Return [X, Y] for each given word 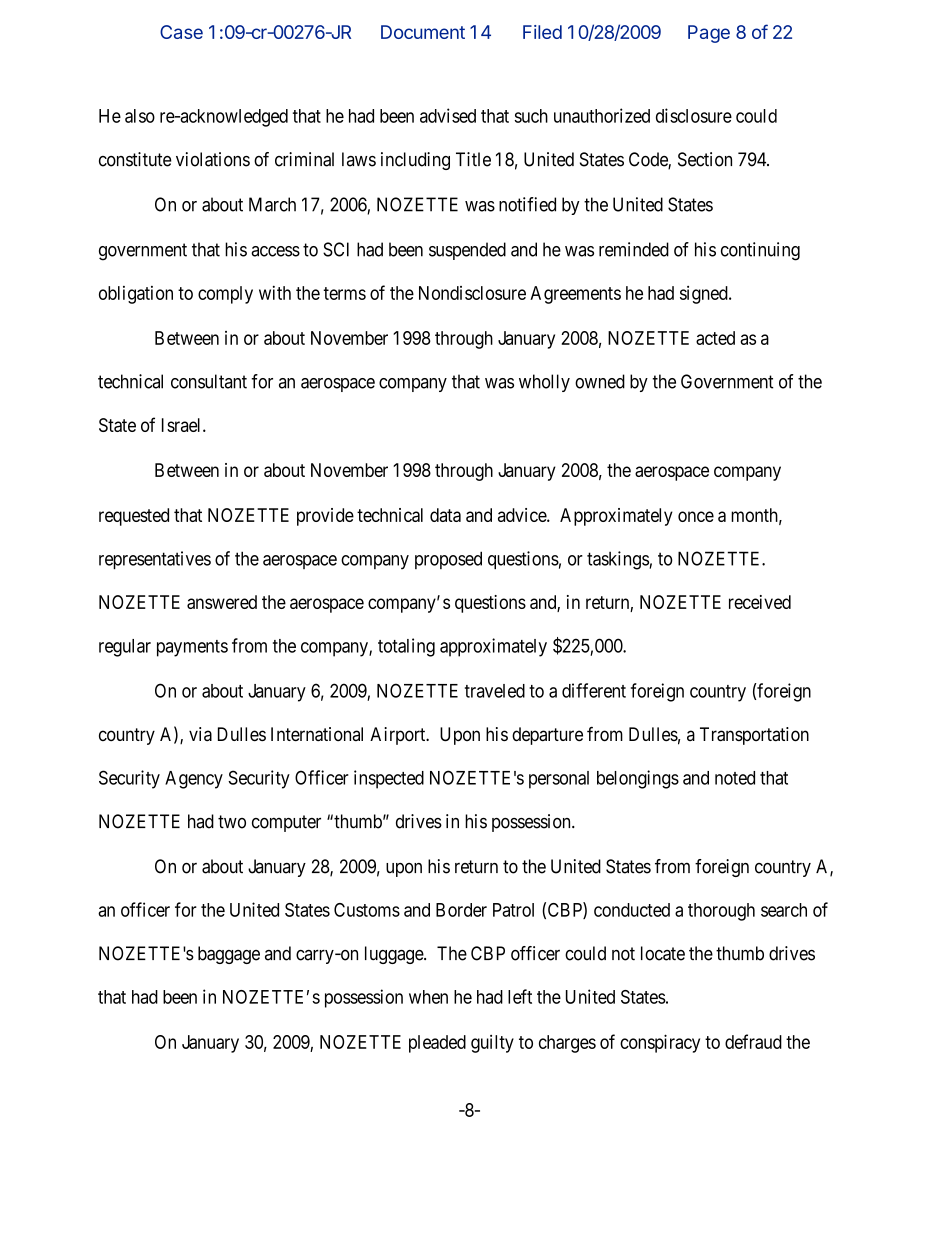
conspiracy [660, 1043]
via [200, 734]
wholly [544, 383]
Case [181, 32]
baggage [229, 955]
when [428, 997]
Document [423, 32]
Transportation [754, 736]
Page [709, 34]
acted [715, 338]
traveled [495, 691]
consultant [209, 381]
